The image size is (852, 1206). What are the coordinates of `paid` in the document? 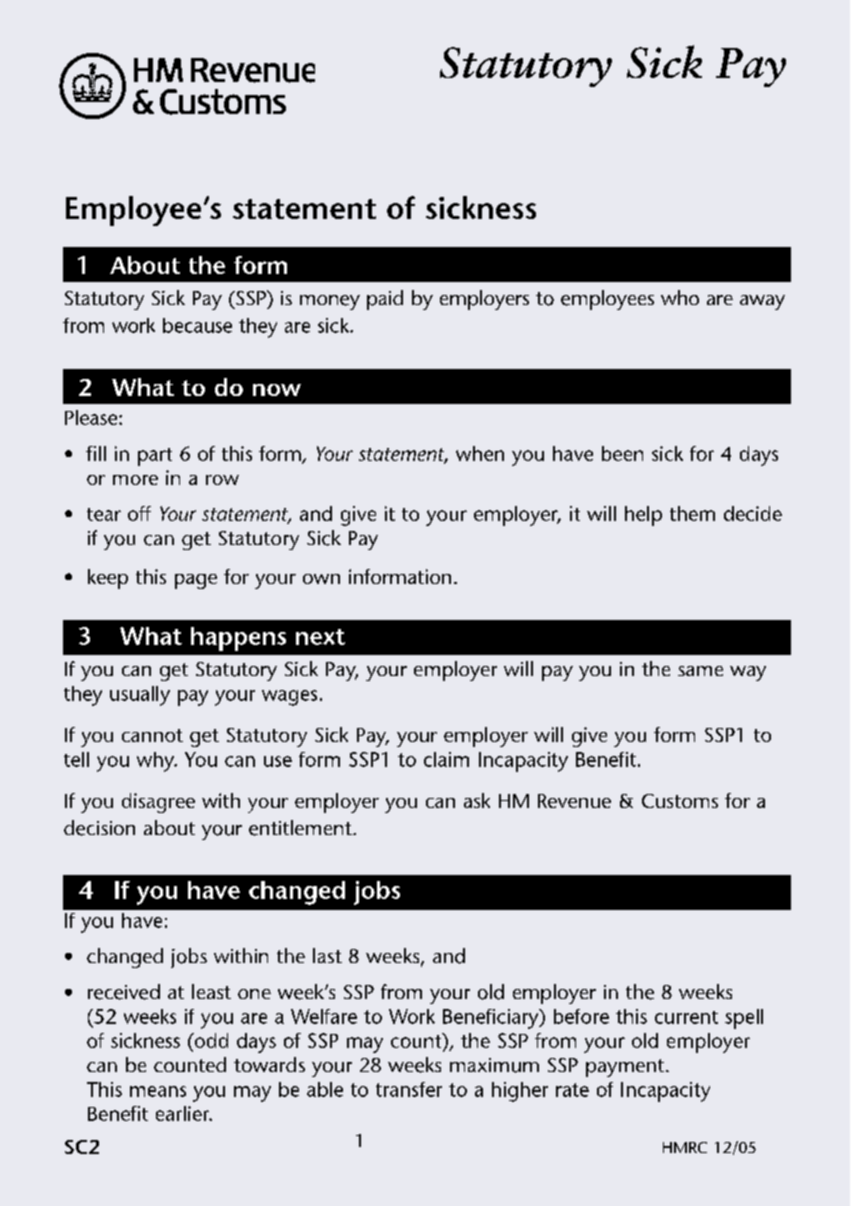 It's located at (385, 300).
